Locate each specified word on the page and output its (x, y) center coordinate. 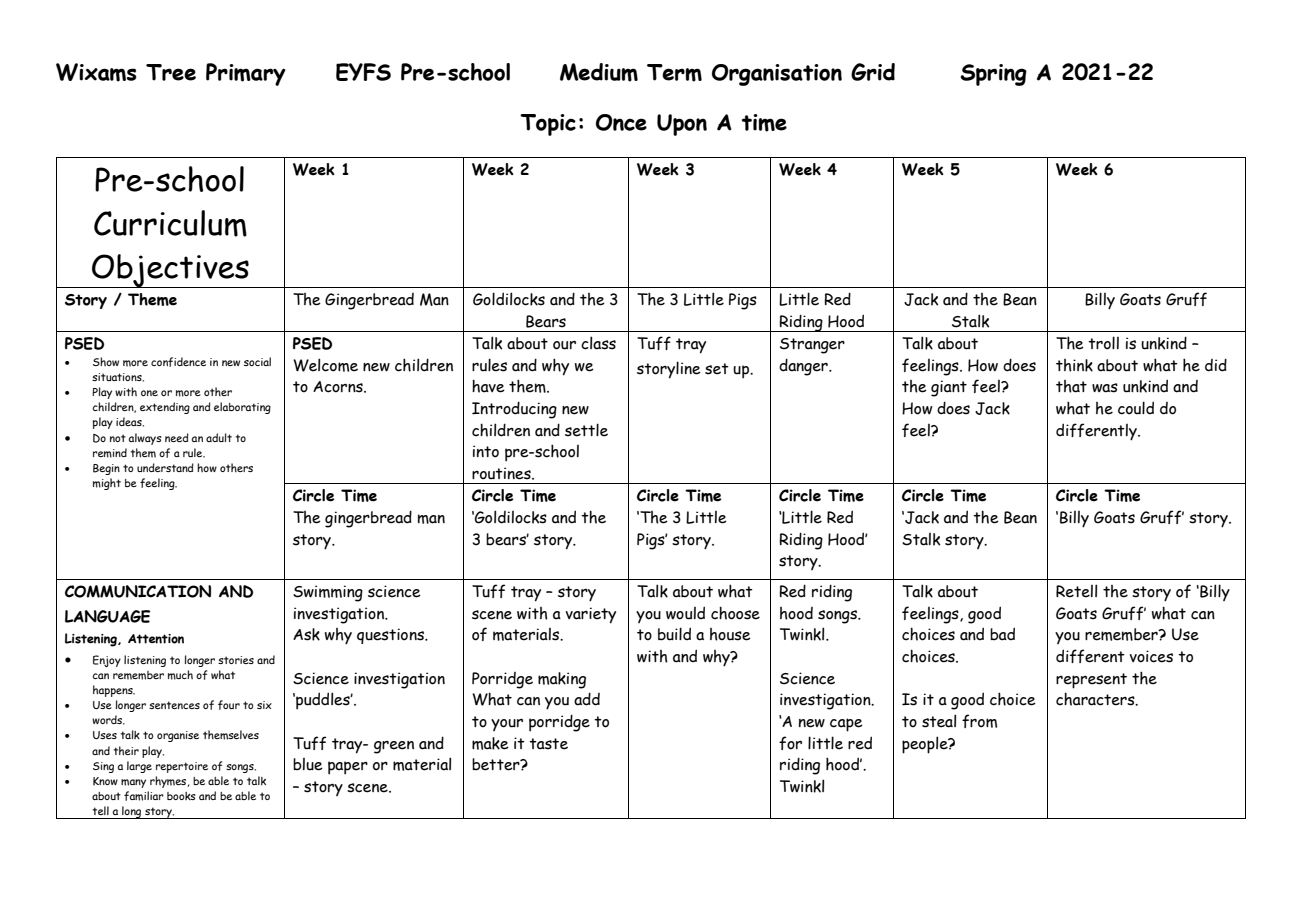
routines (502, 473)
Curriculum (170, 223)
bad (1002, 634)
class (598, 343)
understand (165, 467)
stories (236, 660)
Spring (993, 75)
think (1074, 365)
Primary (246, 74)
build (674, 634)
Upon (682, 125)
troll (1103, 343)
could (1136, 408)
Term (674, 73)
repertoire (182, 767)
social (257, 361)
